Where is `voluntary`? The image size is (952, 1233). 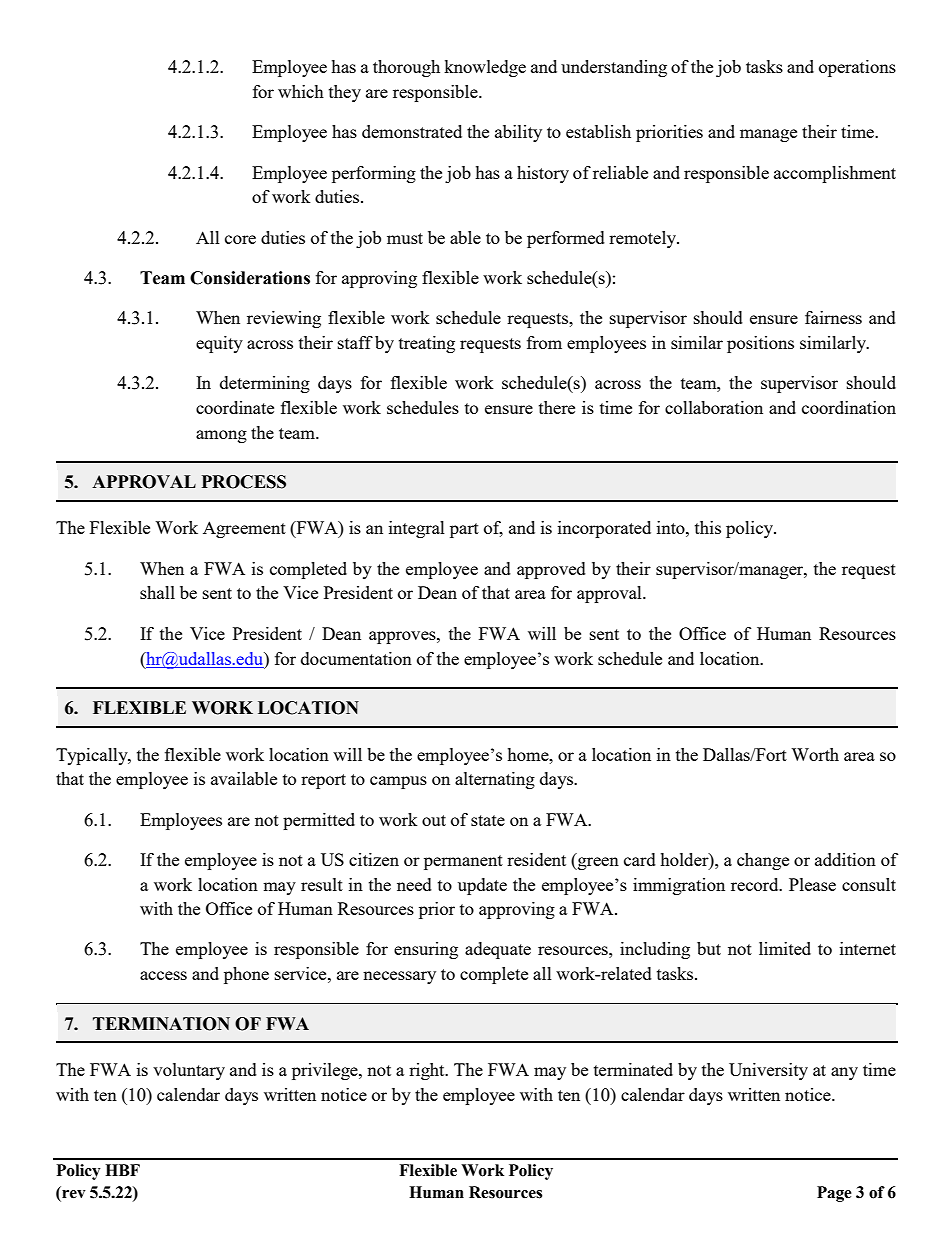 voluntary is located at coordinates (189, 1071).
